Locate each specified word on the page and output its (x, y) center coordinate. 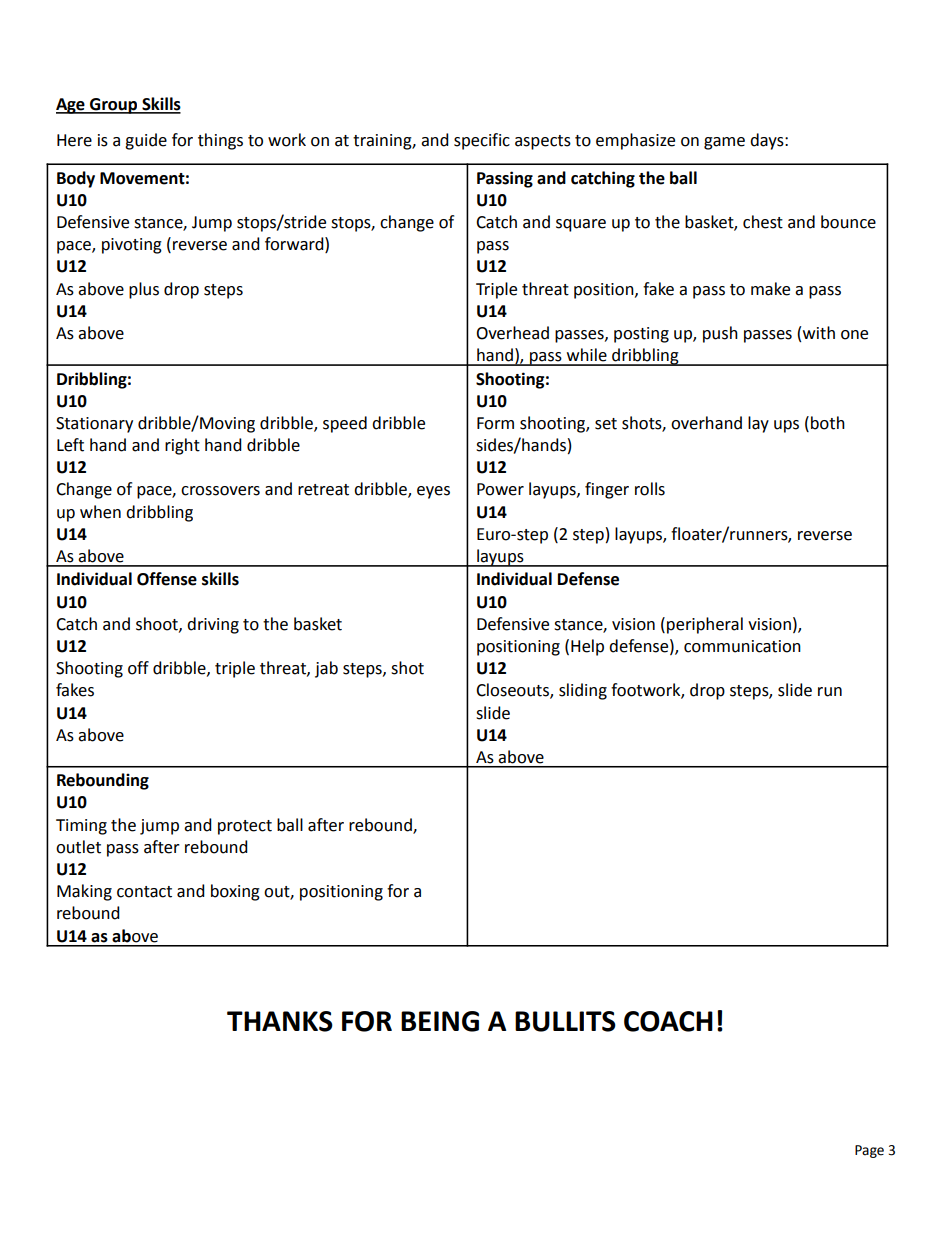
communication (742, 646)
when (100, 512)
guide (146, 141)
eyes (433, 492)
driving (213, 625)
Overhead (512, 333)
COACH (668, 1021)
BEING (440, 1021)
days (768, 141)
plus (144, 290)
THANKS (280, 1021)
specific (482, 141)
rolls (650, 489)
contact (144, 892)
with (819, 333)
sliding (583, 691)
